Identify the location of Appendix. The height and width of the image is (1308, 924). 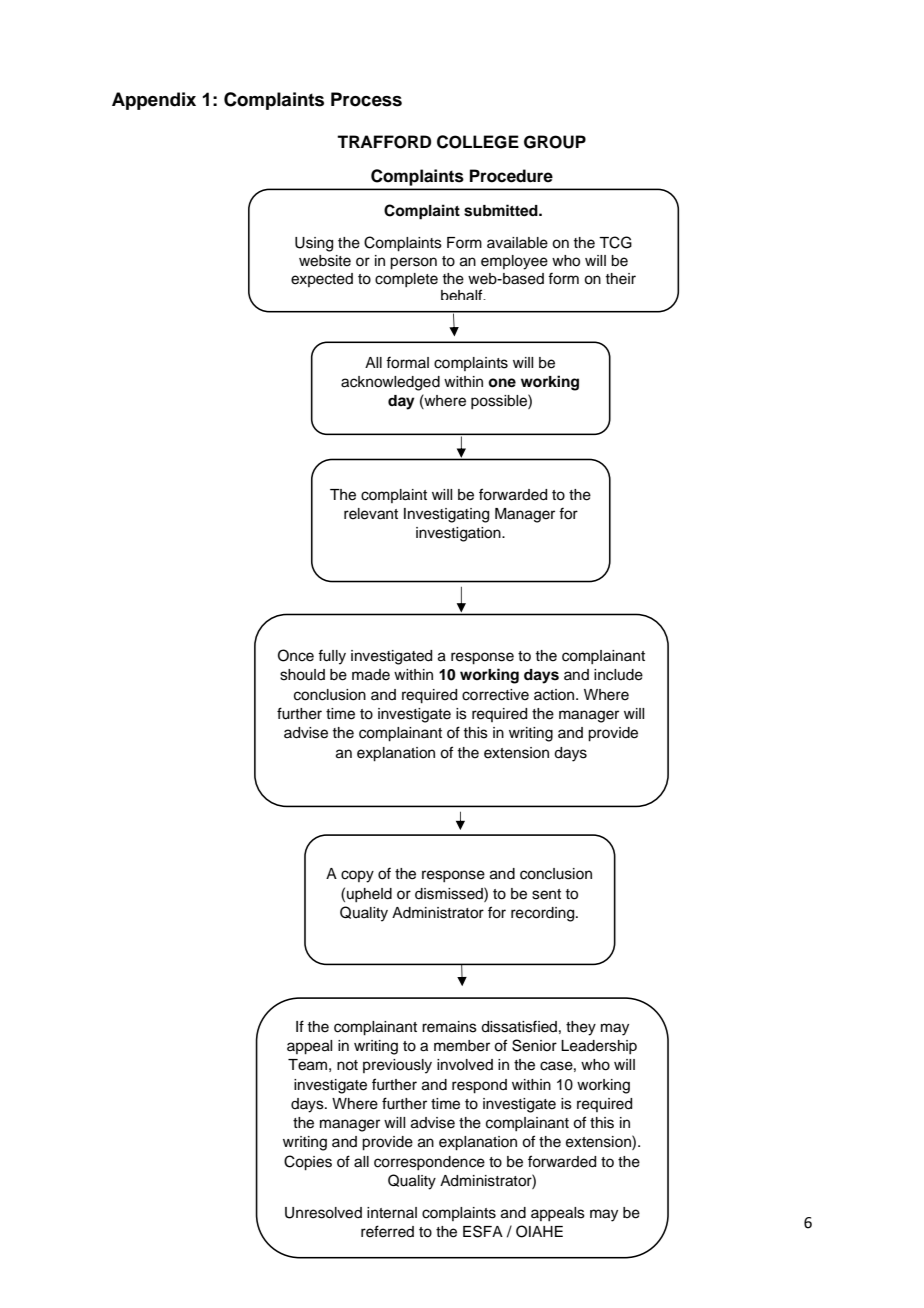
(154, 101).
